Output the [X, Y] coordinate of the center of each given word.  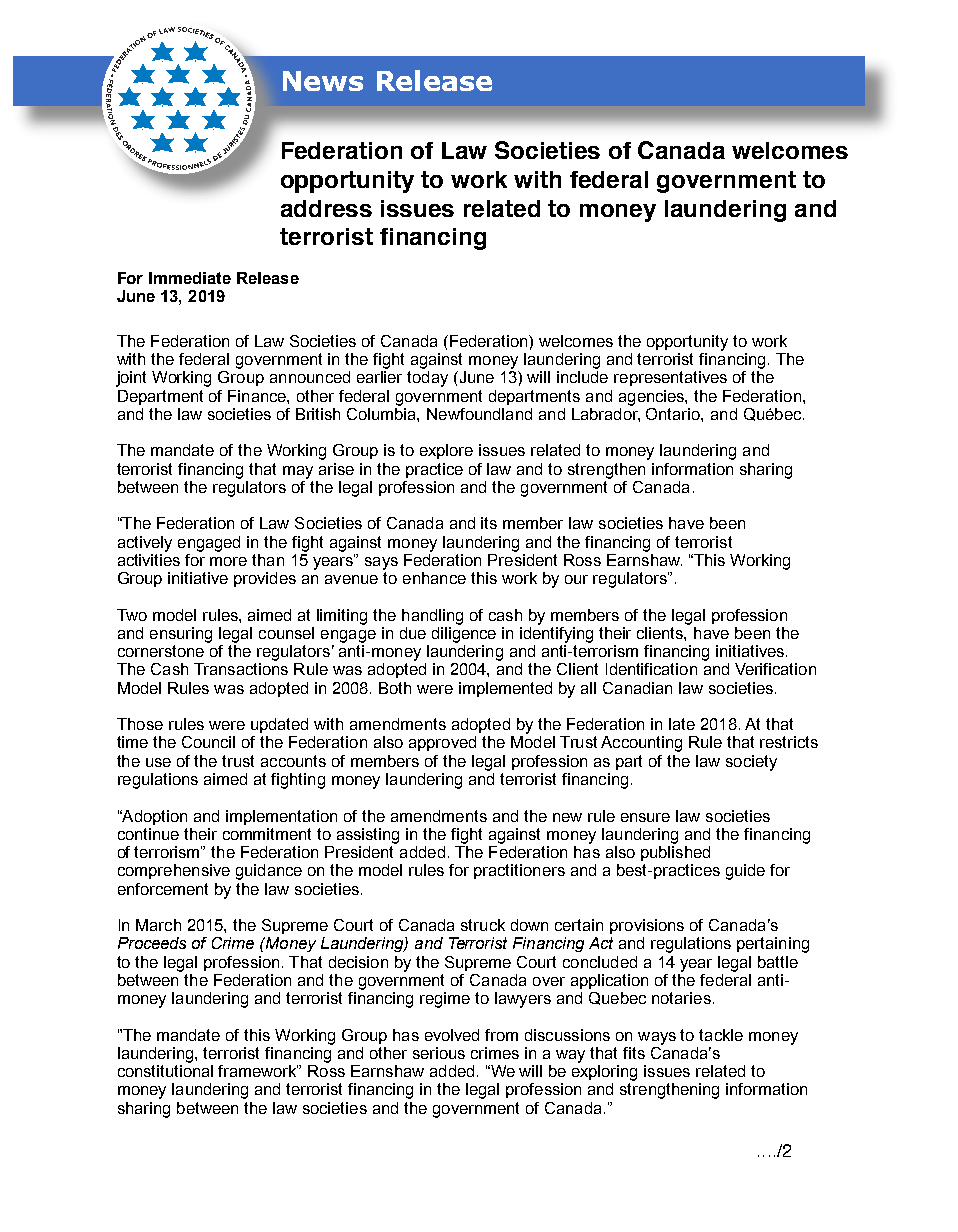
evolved [452, 1035]
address [326, 208]
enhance [434, 578]
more [228, 561]
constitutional [165, 1071]
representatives [670, 378]
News [323, 81]
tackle [721, 1035]
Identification [651, 669]
